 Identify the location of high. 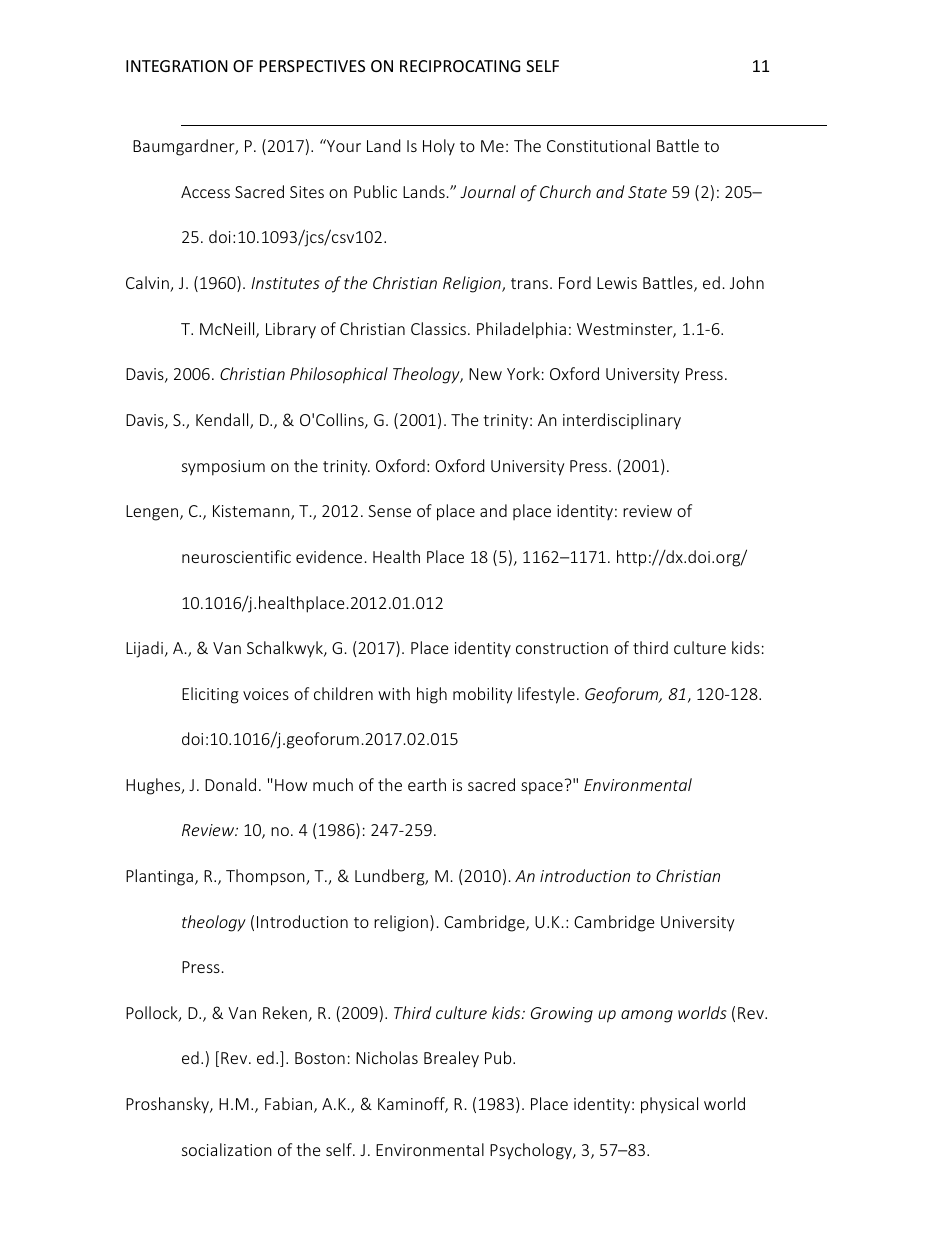
(432, 695).
